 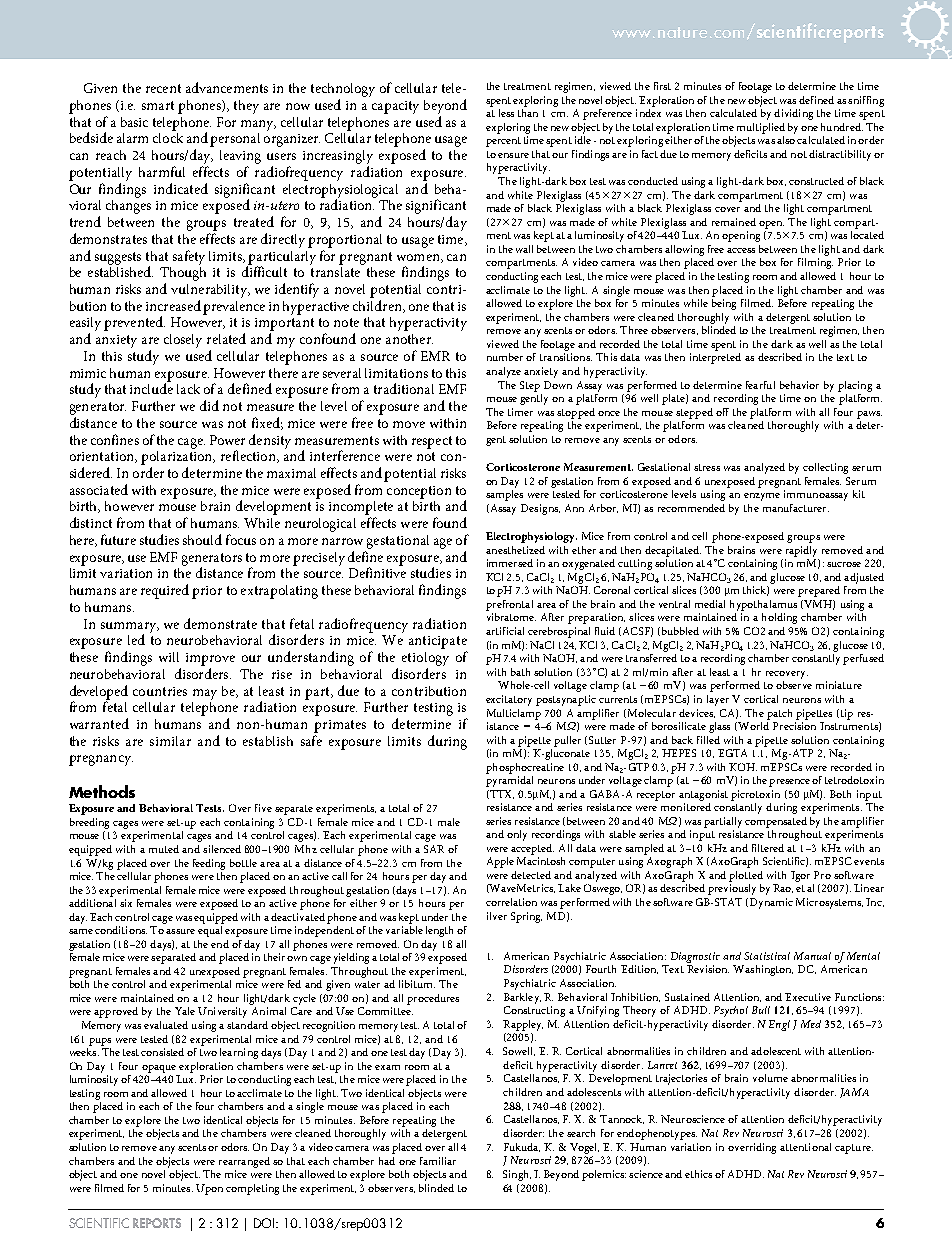 I want to click on will, so click(x=169, y=657).
